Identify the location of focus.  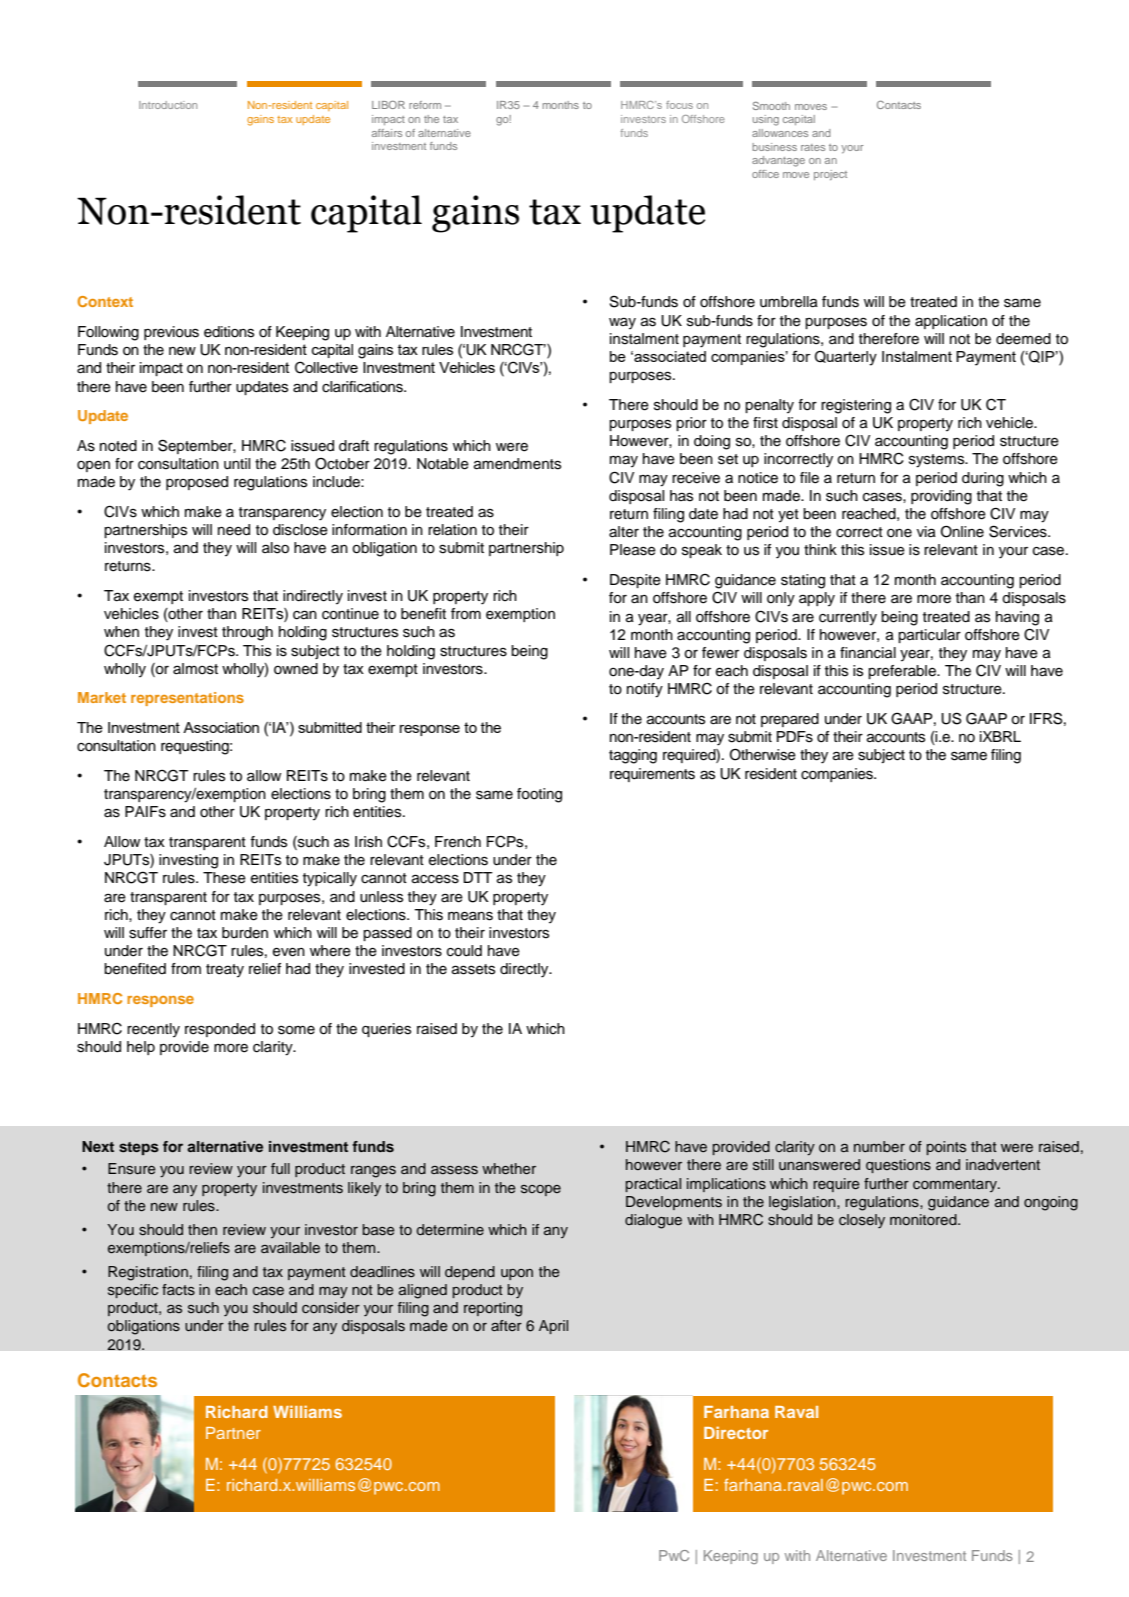
(679, 105).
